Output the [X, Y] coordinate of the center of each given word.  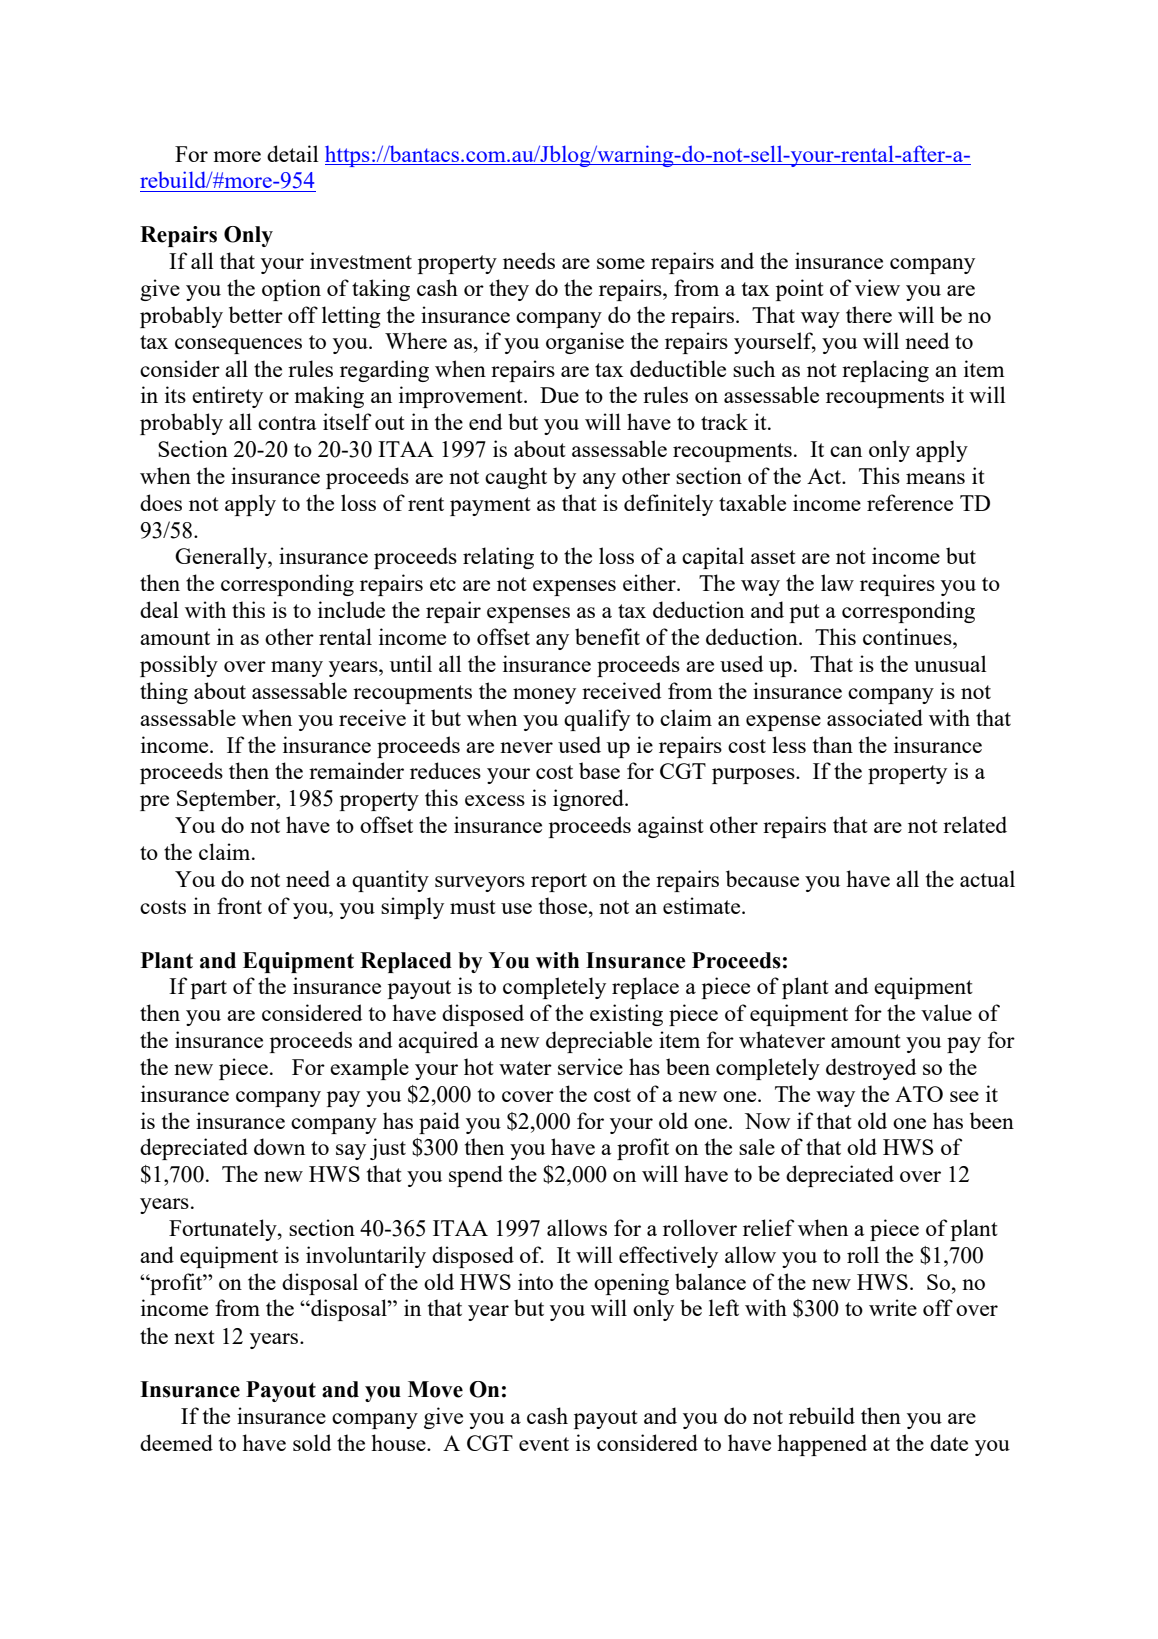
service [590, 1066]
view [877, 287]
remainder [356, 770]
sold [312, 1442]
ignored [589, 800]
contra [287, 423]
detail [293, 153]
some [621, 263]
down [279, 1146]
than [833, 744]
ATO [919, 1094]
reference [910, 502]
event [544, 1444]
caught [516, 478]
